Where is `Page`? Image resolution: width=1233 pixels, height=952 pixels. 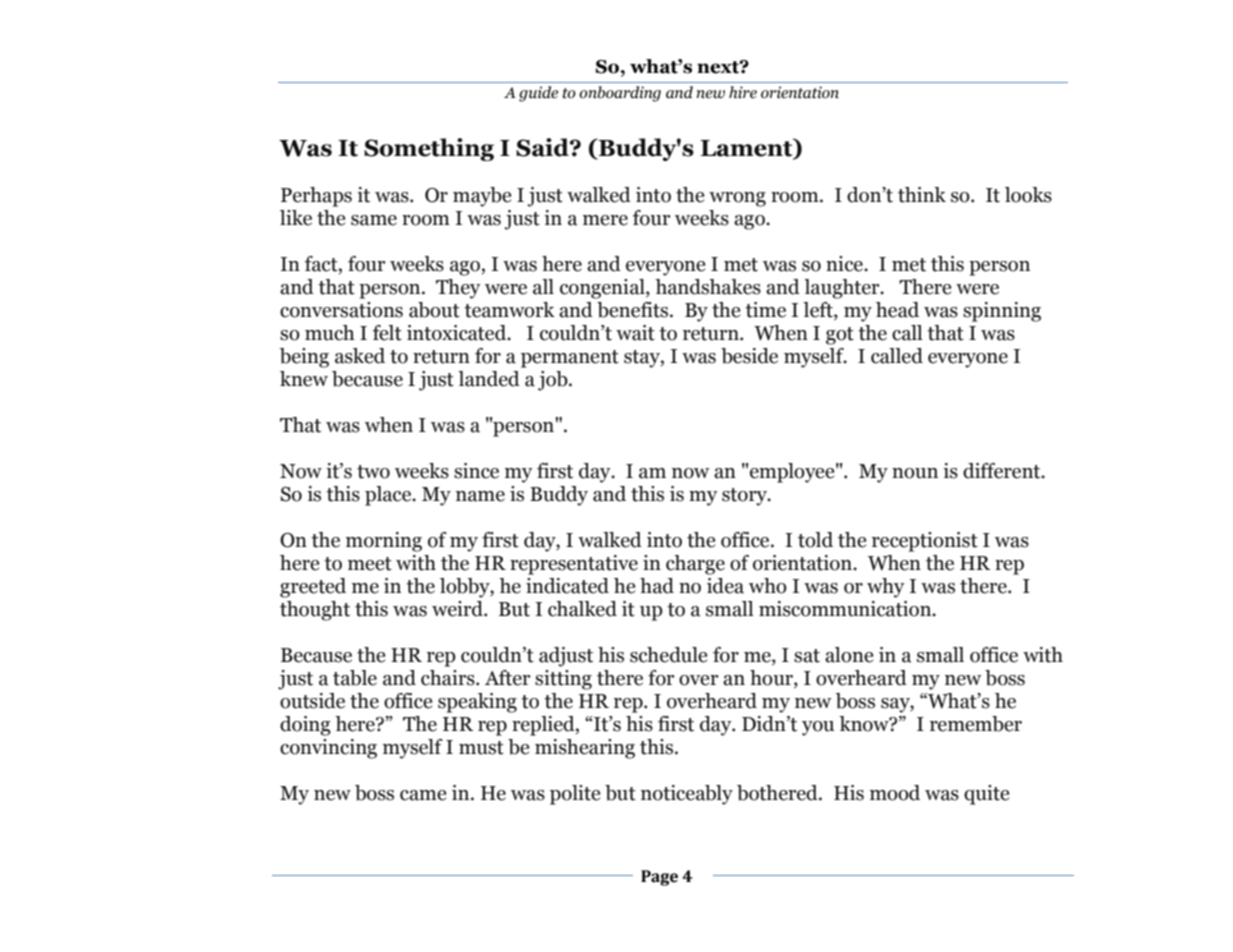 Page is located at coordinates (659, 878).
